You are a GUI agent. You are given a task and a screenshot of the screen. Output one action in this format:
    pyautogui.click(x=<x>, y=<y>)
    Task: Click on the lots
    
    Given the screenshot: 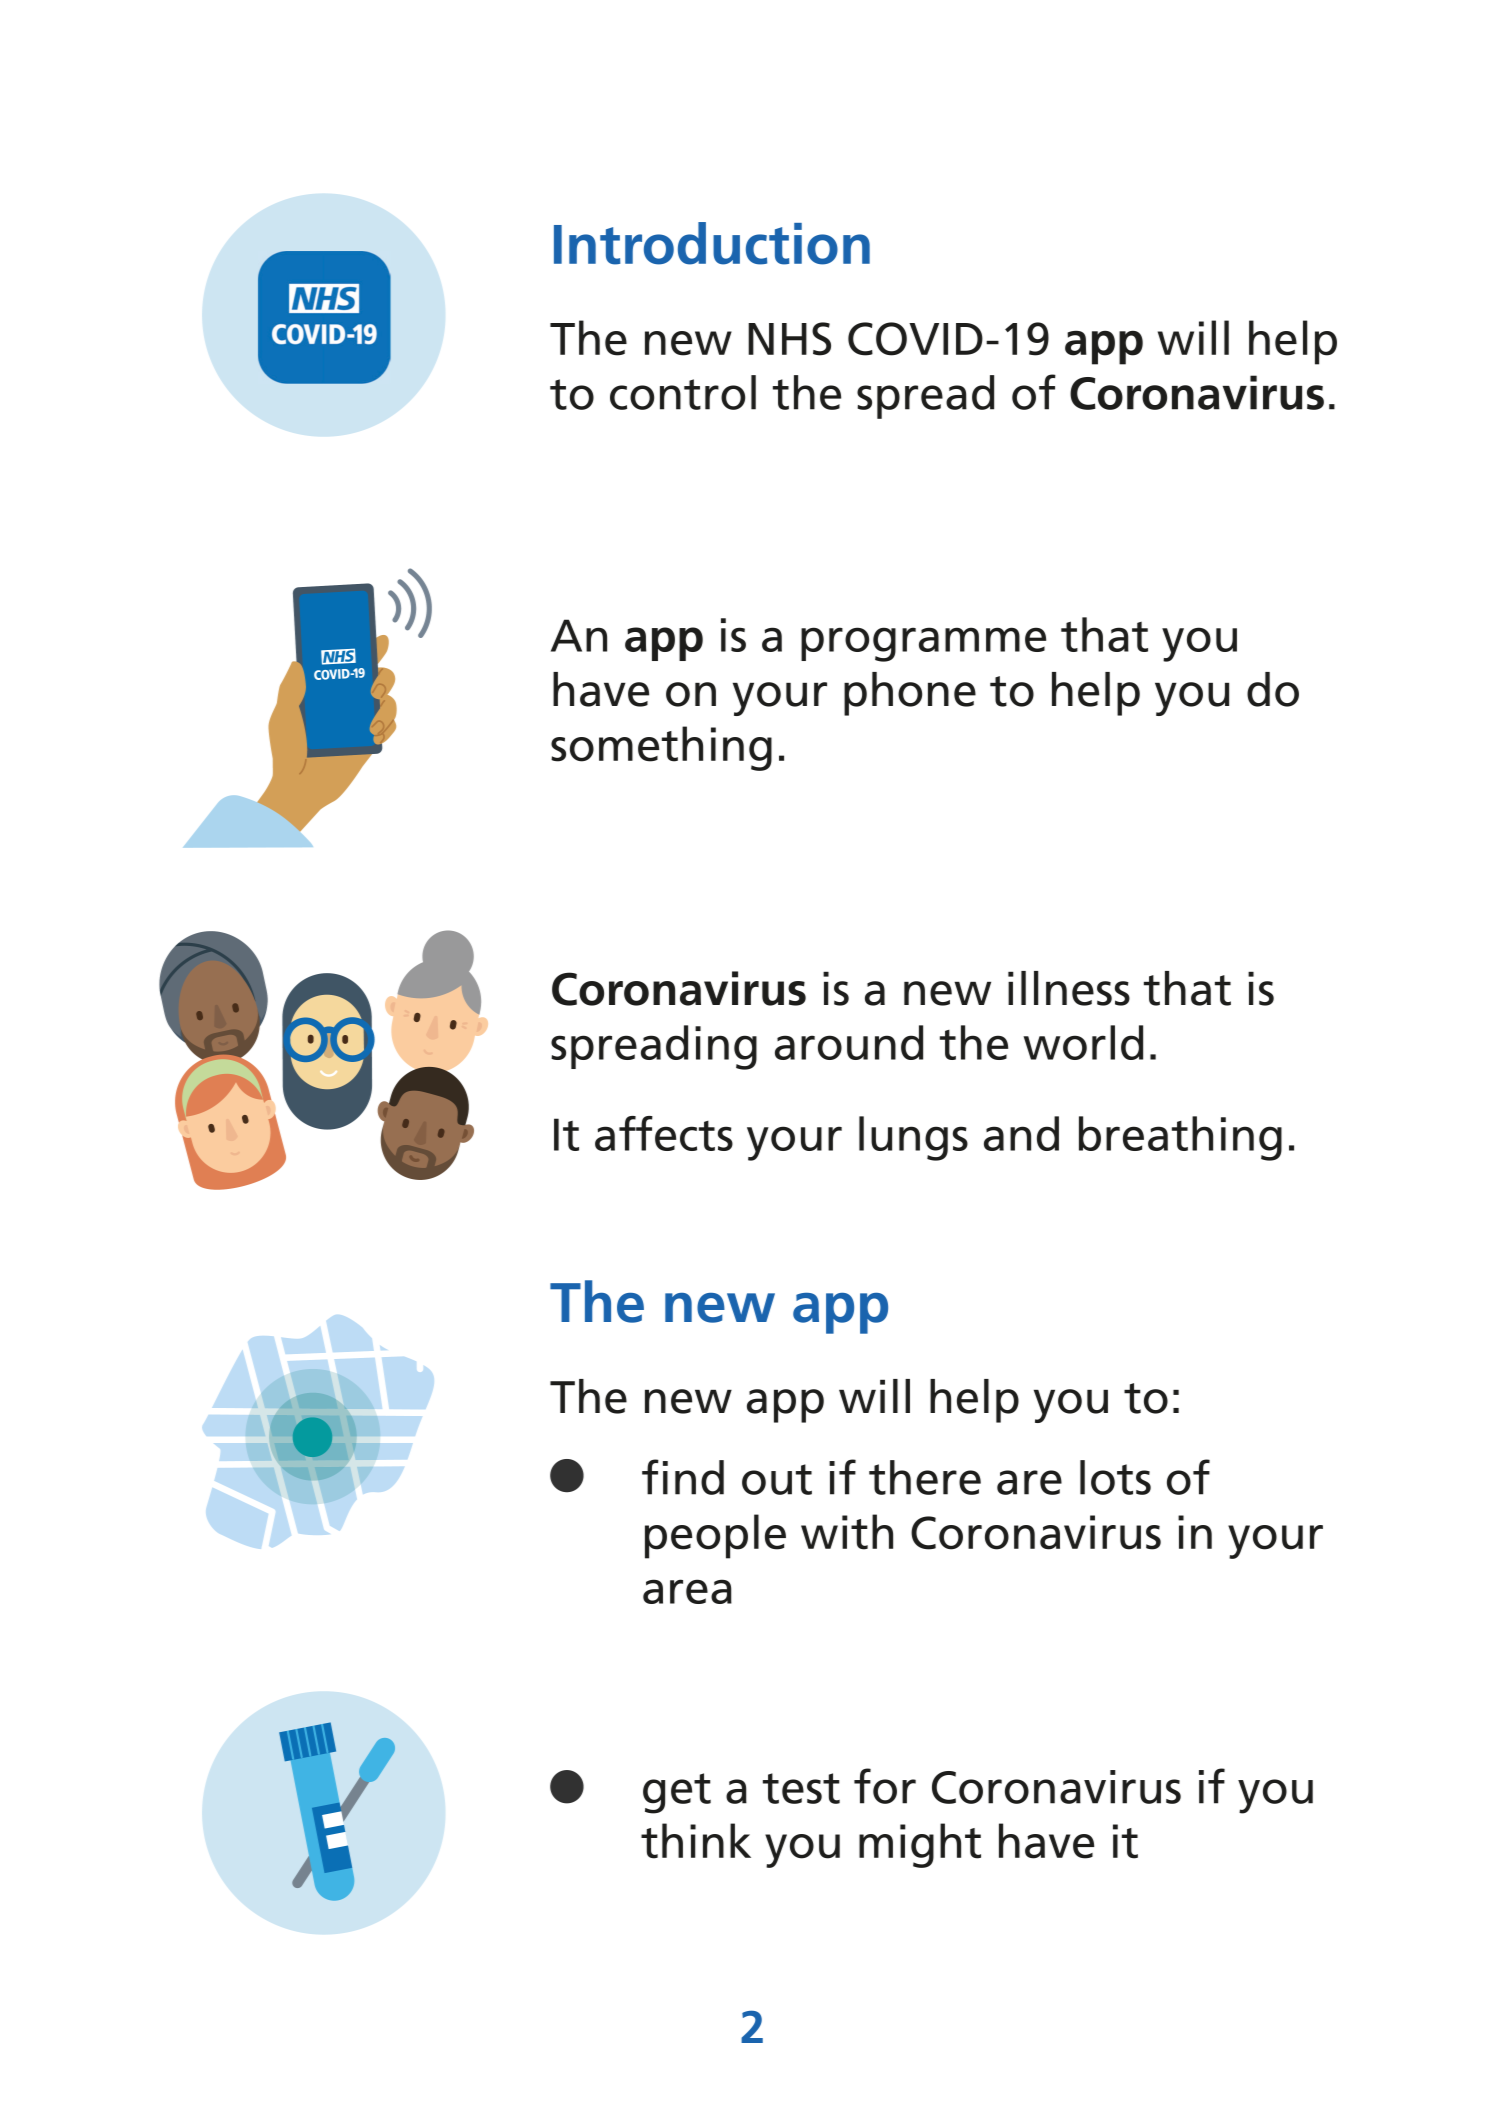 What is the action you would take?
    pyautogui.click(x=1115, y=1477)
